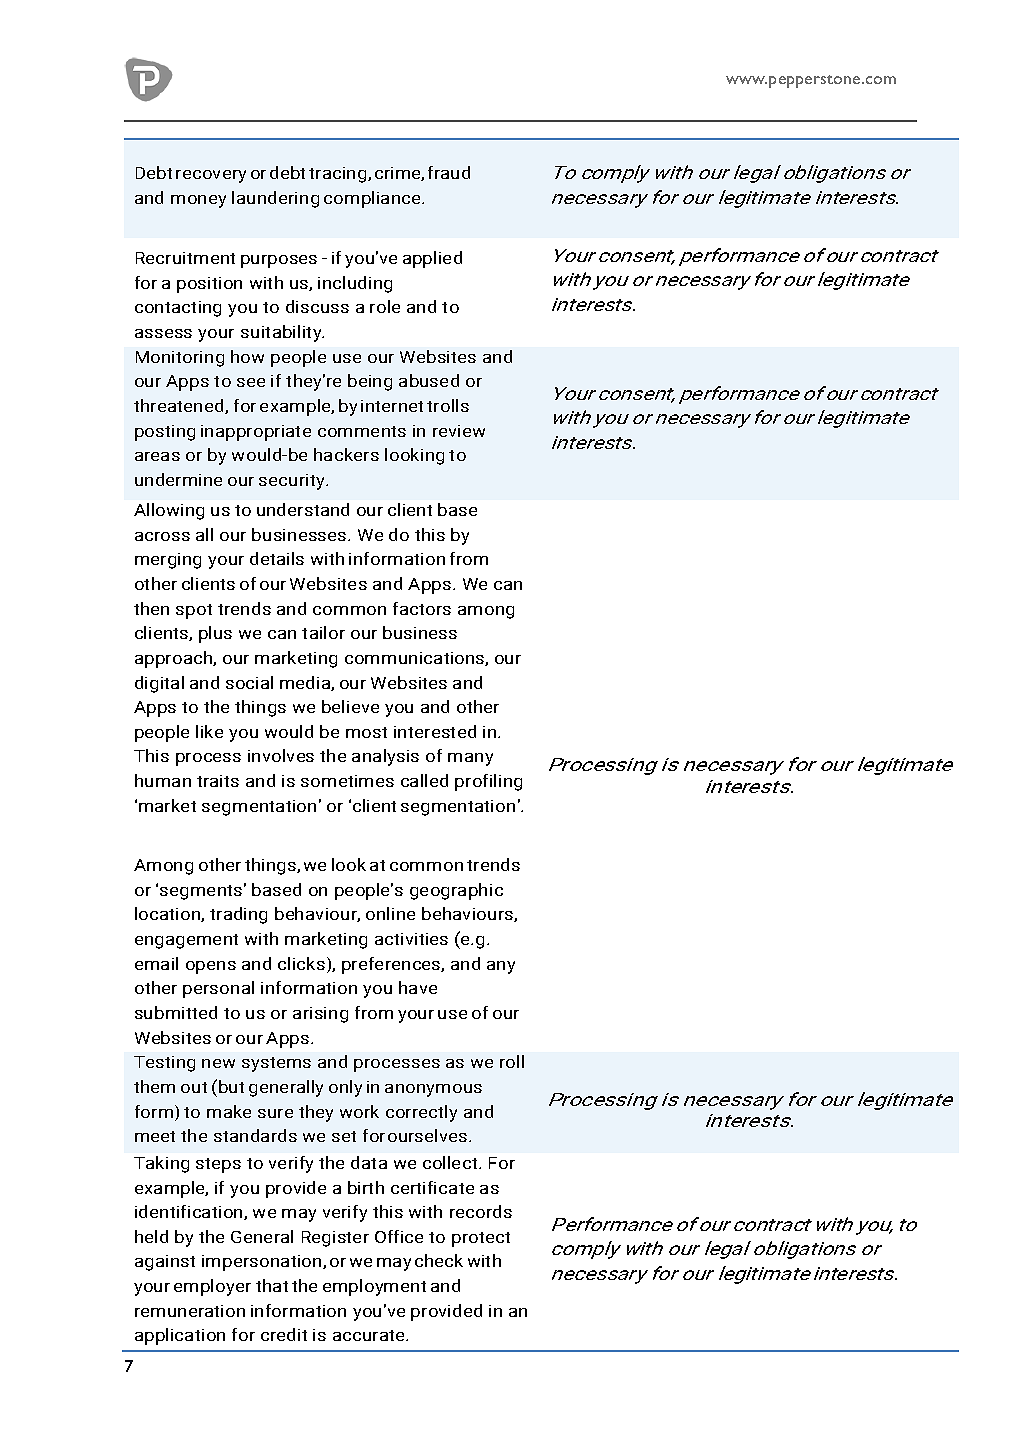  Describe the element at coordinates (439, 1260) in the screenshot. I see `check` at that location.
